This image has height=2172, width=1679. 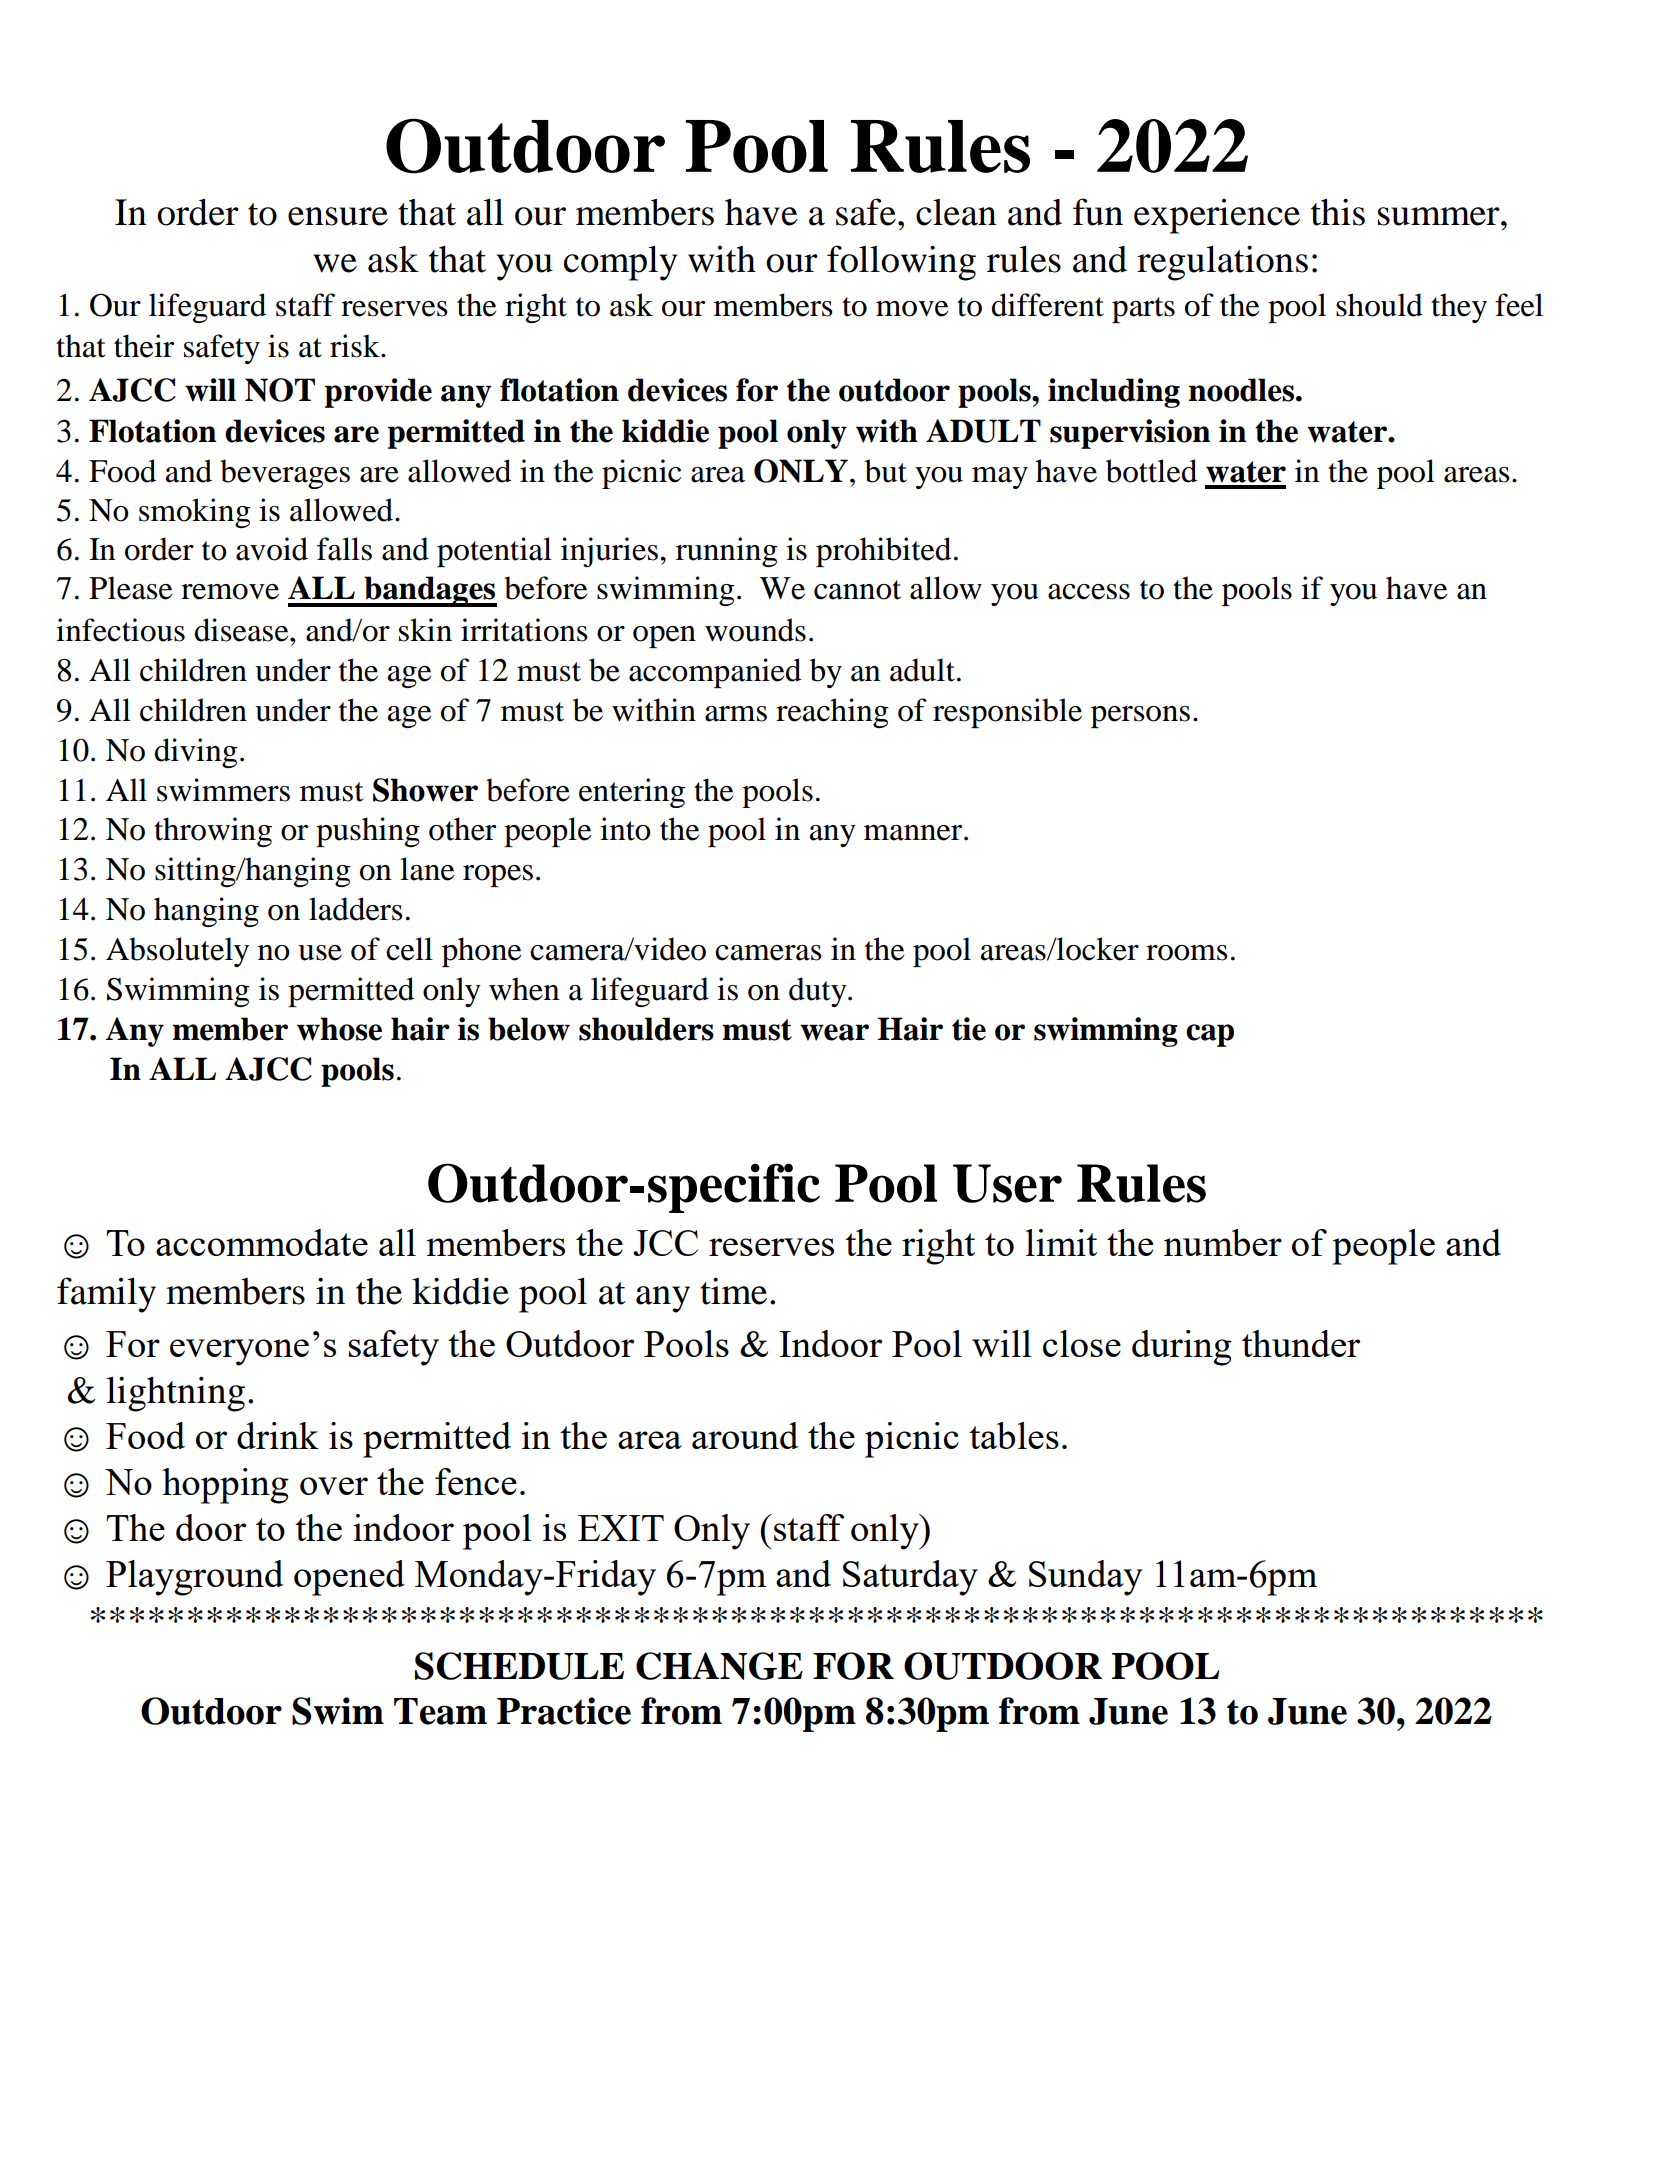 What do you see at coordinates (857, 590) in the image?
I see `cannot` at bounding box center [857, 590].
